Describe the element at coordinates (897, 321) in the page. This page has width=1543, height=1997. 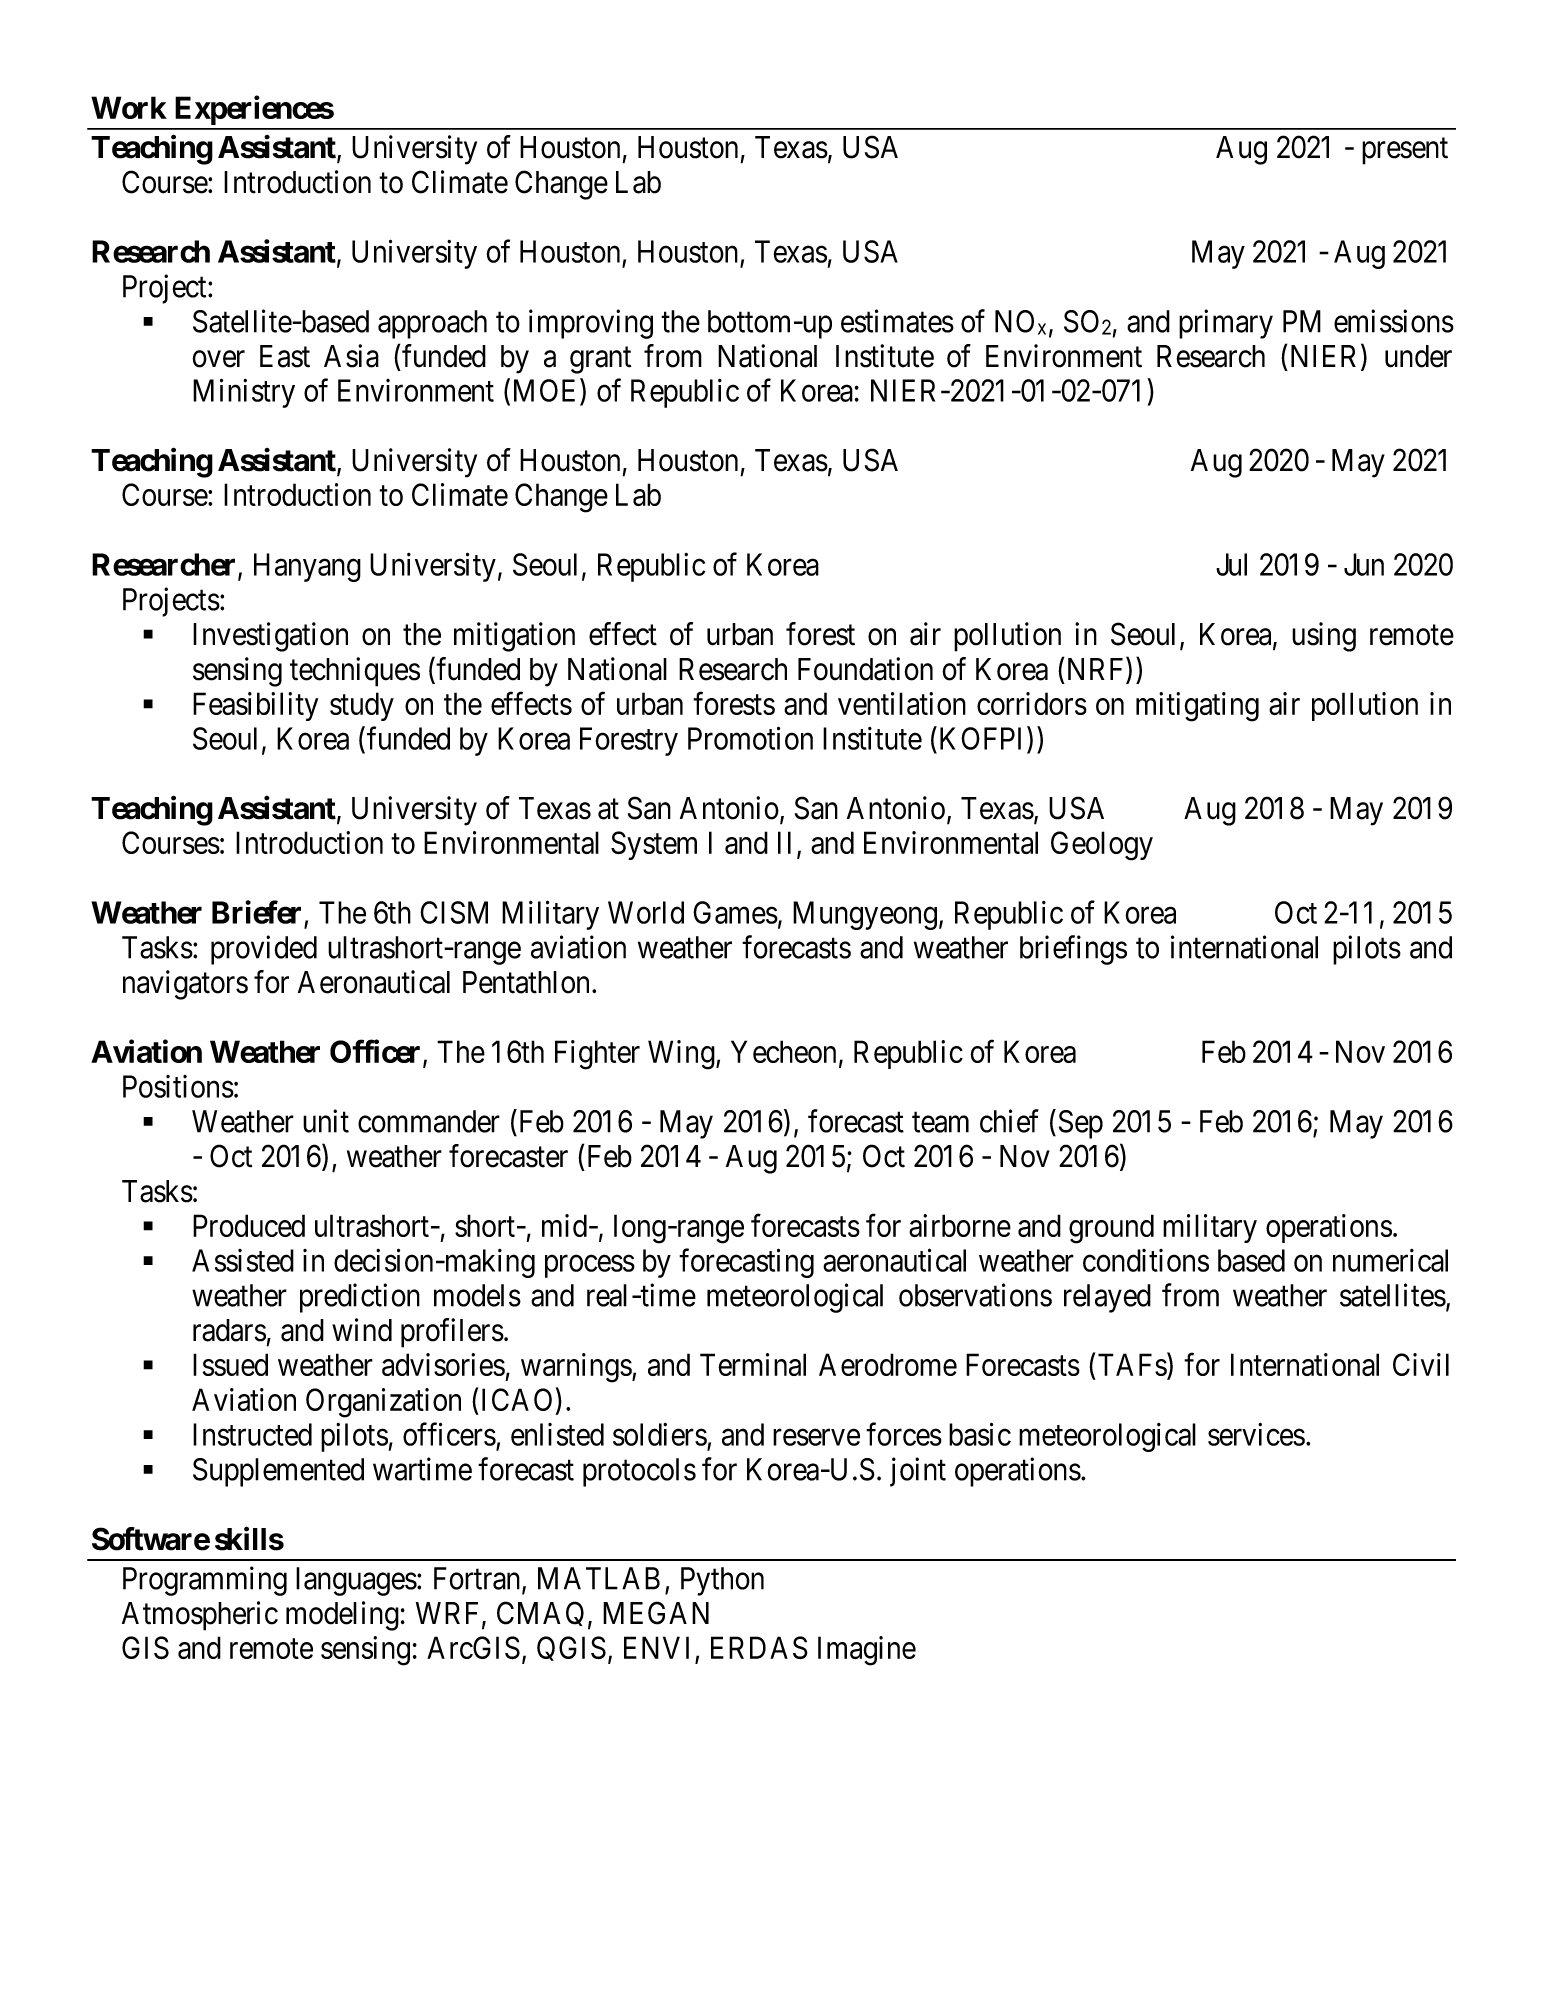
I see `estimates` at that location.
